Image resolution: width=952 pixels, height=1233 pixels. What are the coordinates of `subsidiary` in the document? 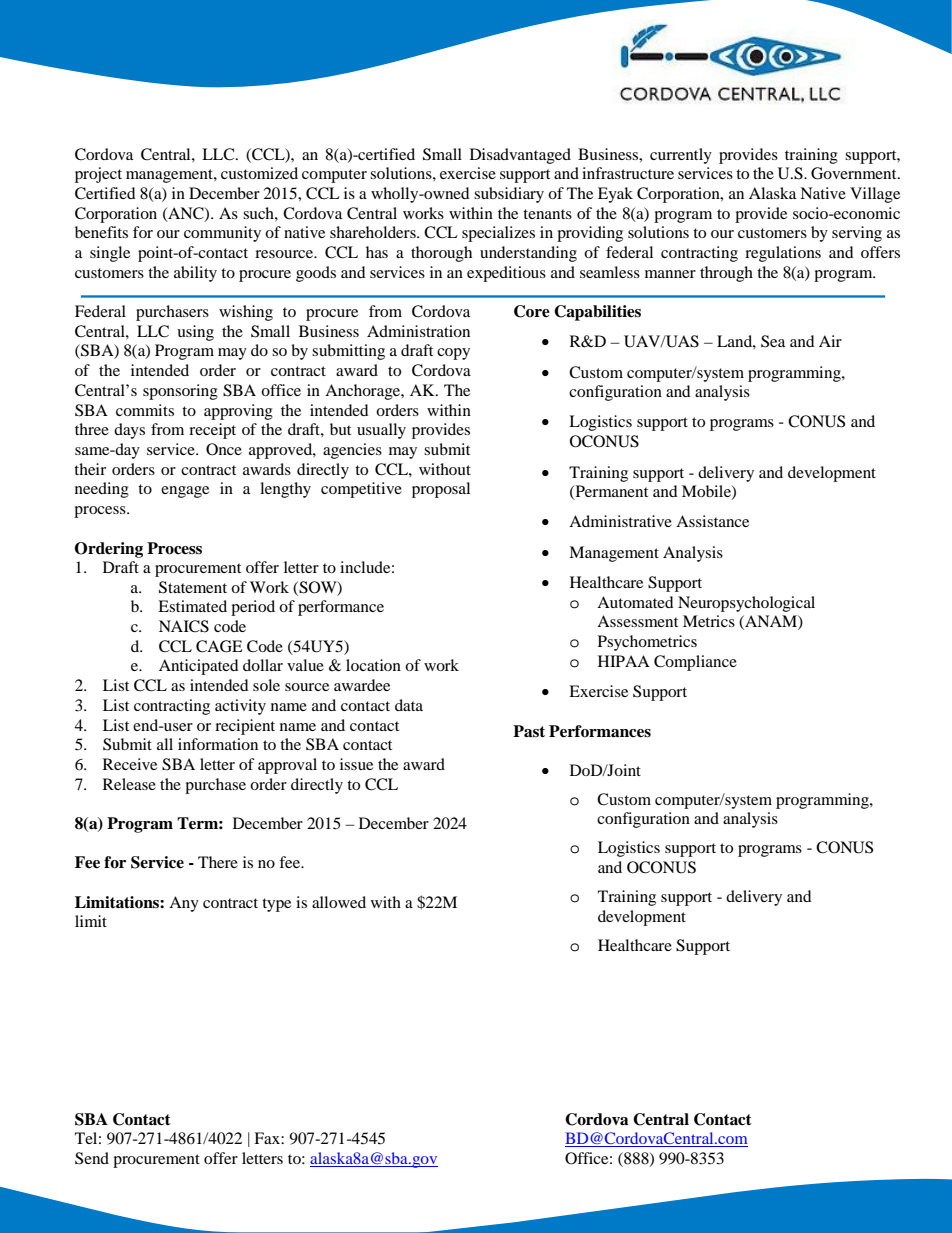 It's located at (509, 195).
